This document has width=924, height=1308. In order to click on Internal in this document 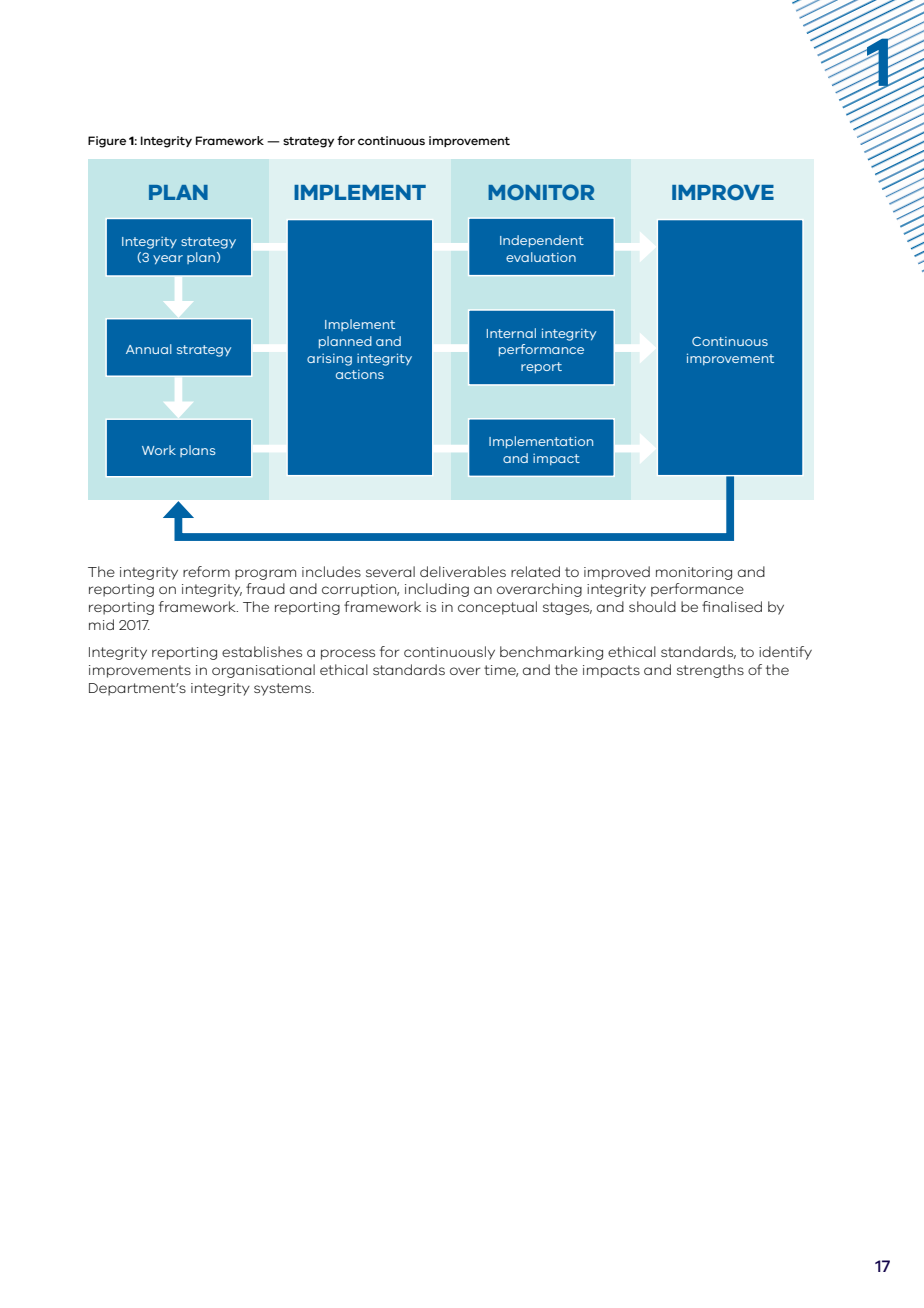, I will do `click(511, 333)`.
